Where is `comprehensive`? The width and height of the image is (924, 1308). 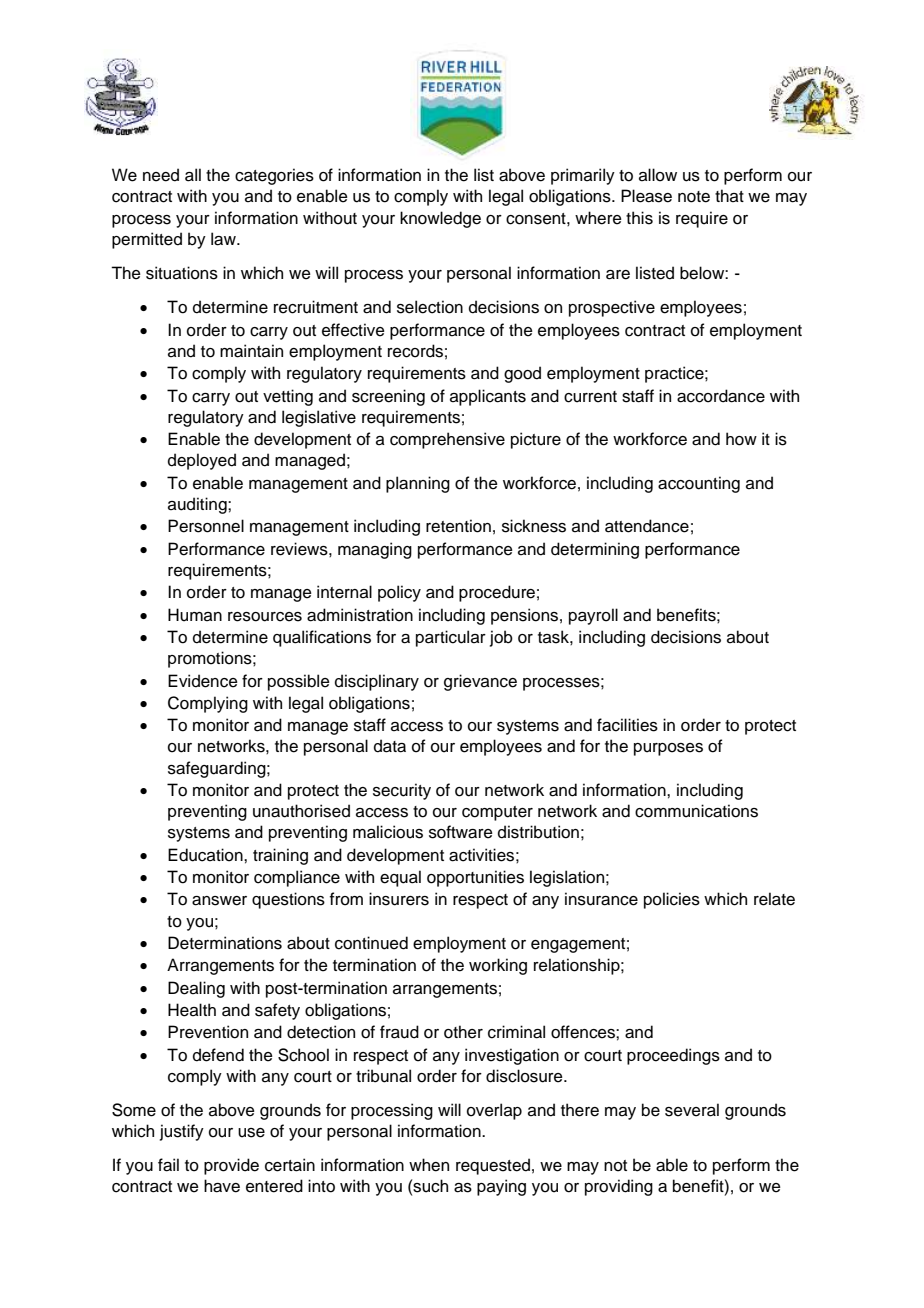 comprehensive is located at coordinates (447, 440).
